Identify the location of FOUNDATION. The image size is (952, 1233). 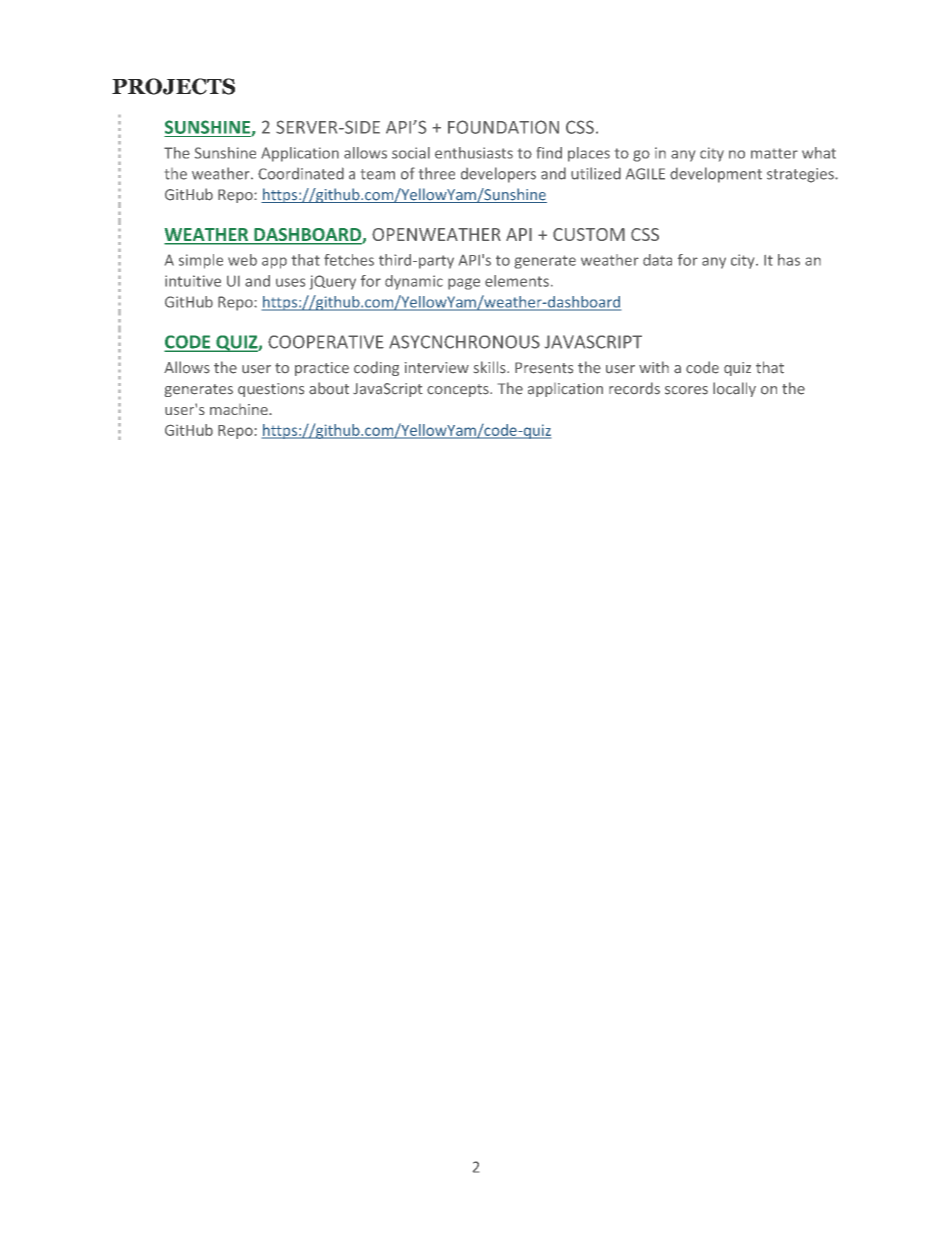
(503, 127).
